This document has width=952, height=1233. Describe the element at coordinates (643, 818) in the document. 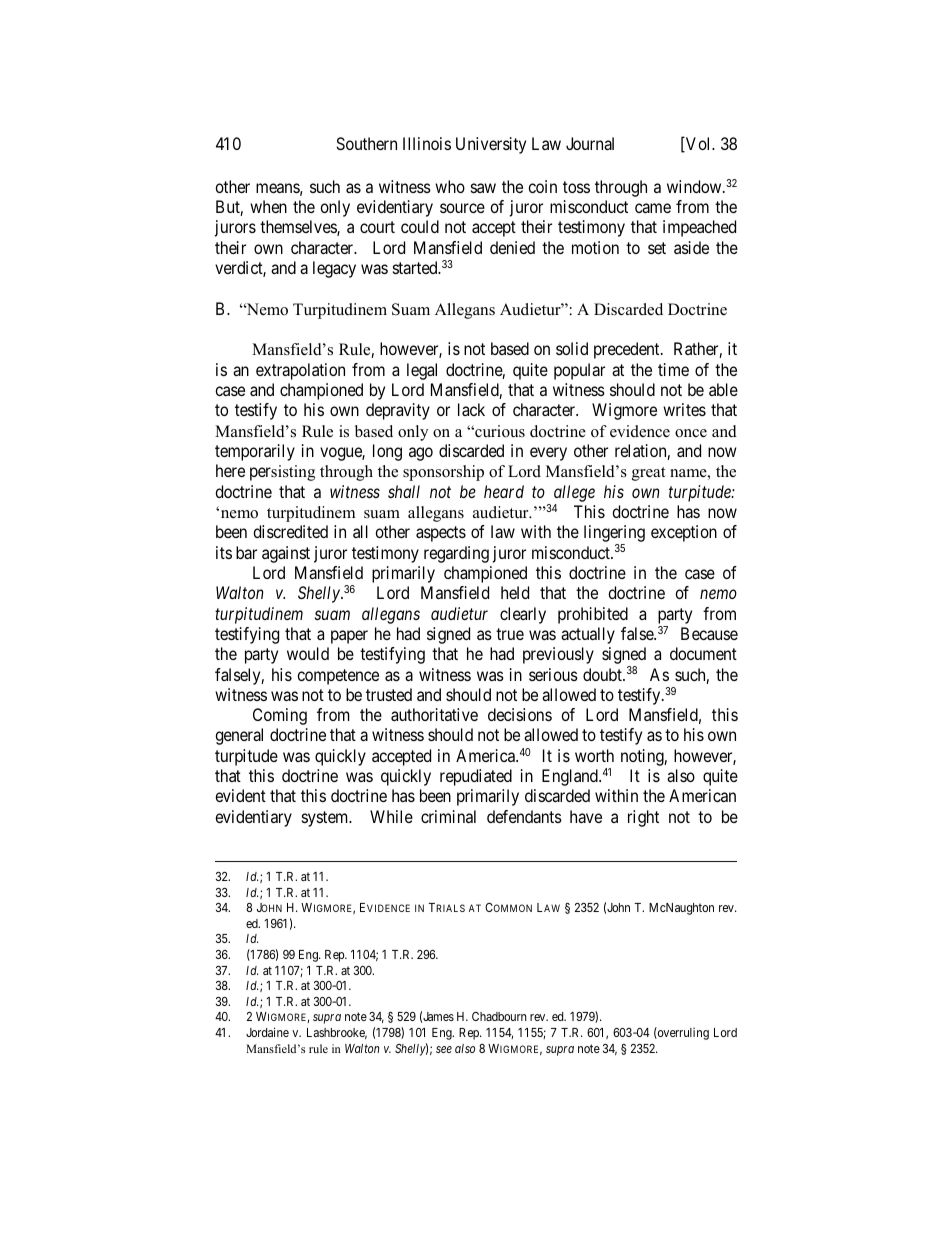

I see `right` at that location.
